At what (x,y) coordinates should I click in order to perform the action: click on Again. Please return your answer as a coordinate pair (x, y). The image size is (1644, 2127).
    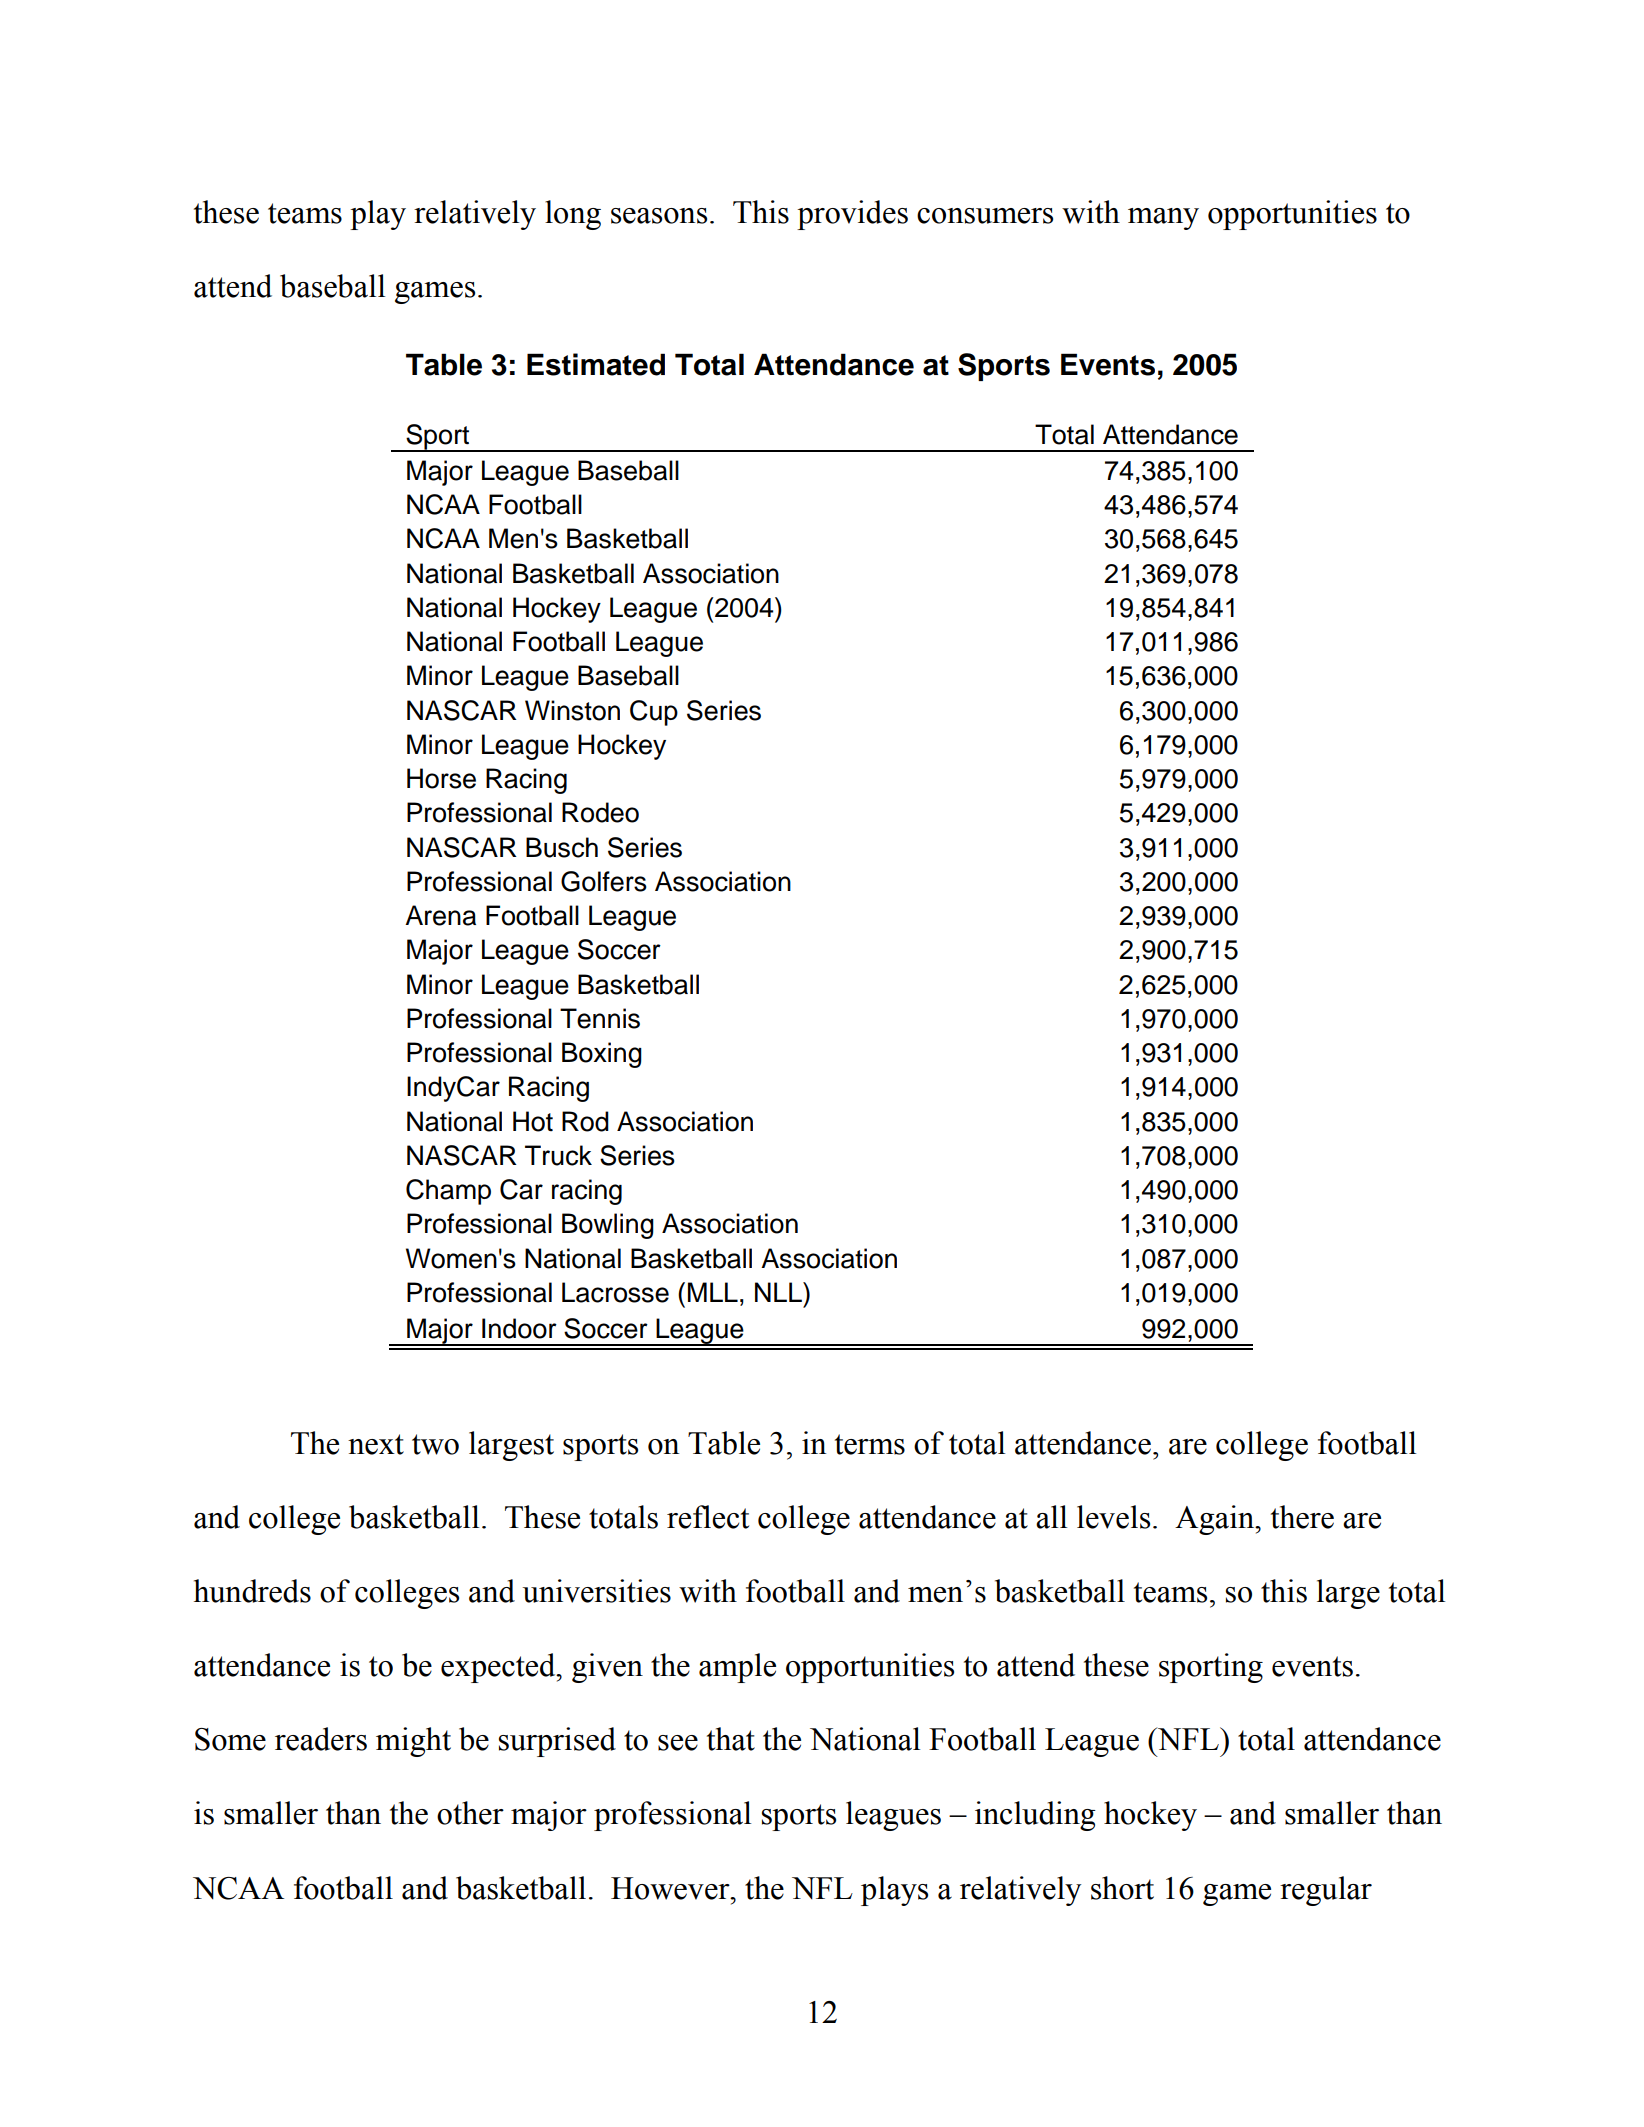
    Looking at the image, I should click on (1216, 1520).
